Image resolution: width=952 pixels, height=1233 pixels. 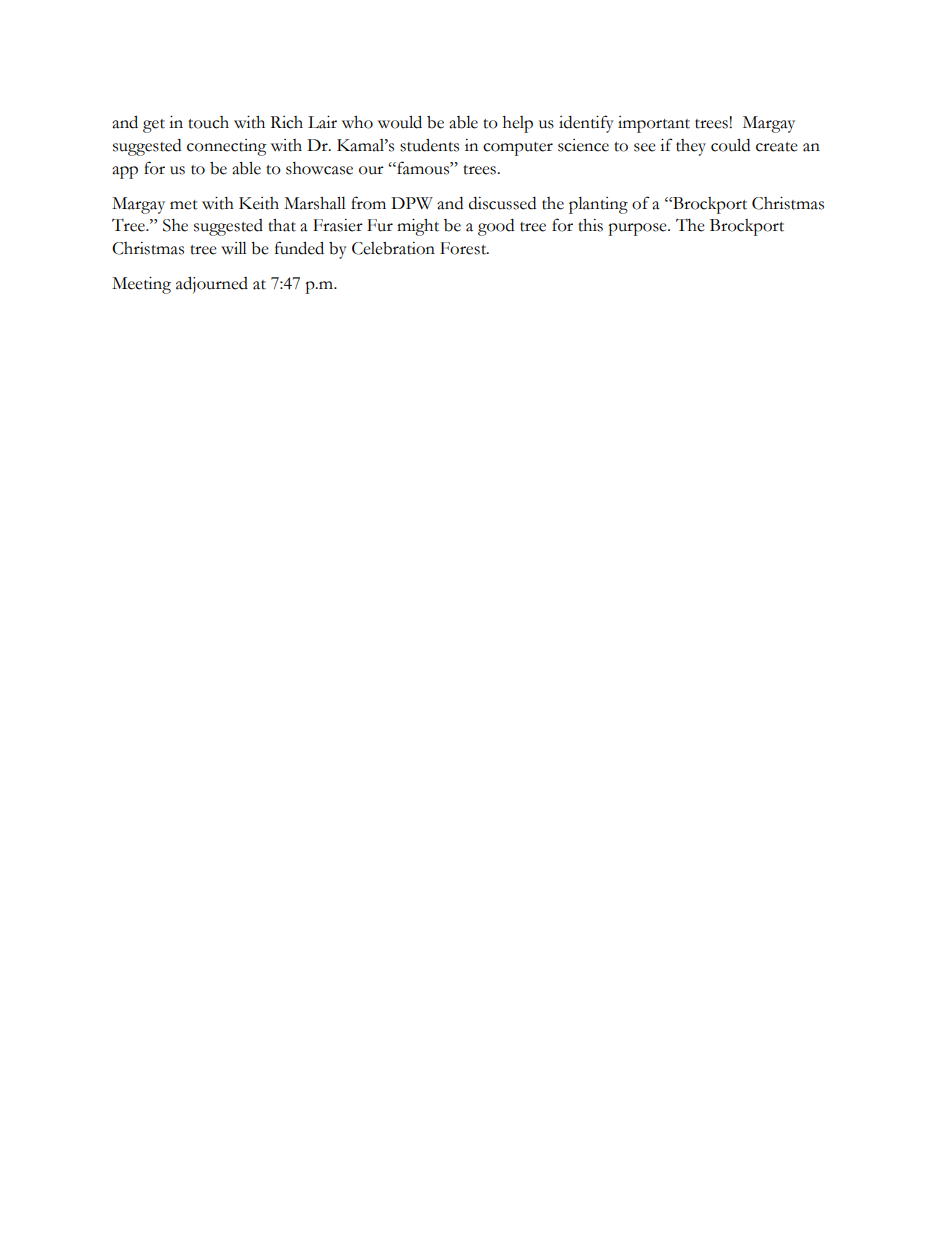 I want to click on might, so click(x=418, y=227).
